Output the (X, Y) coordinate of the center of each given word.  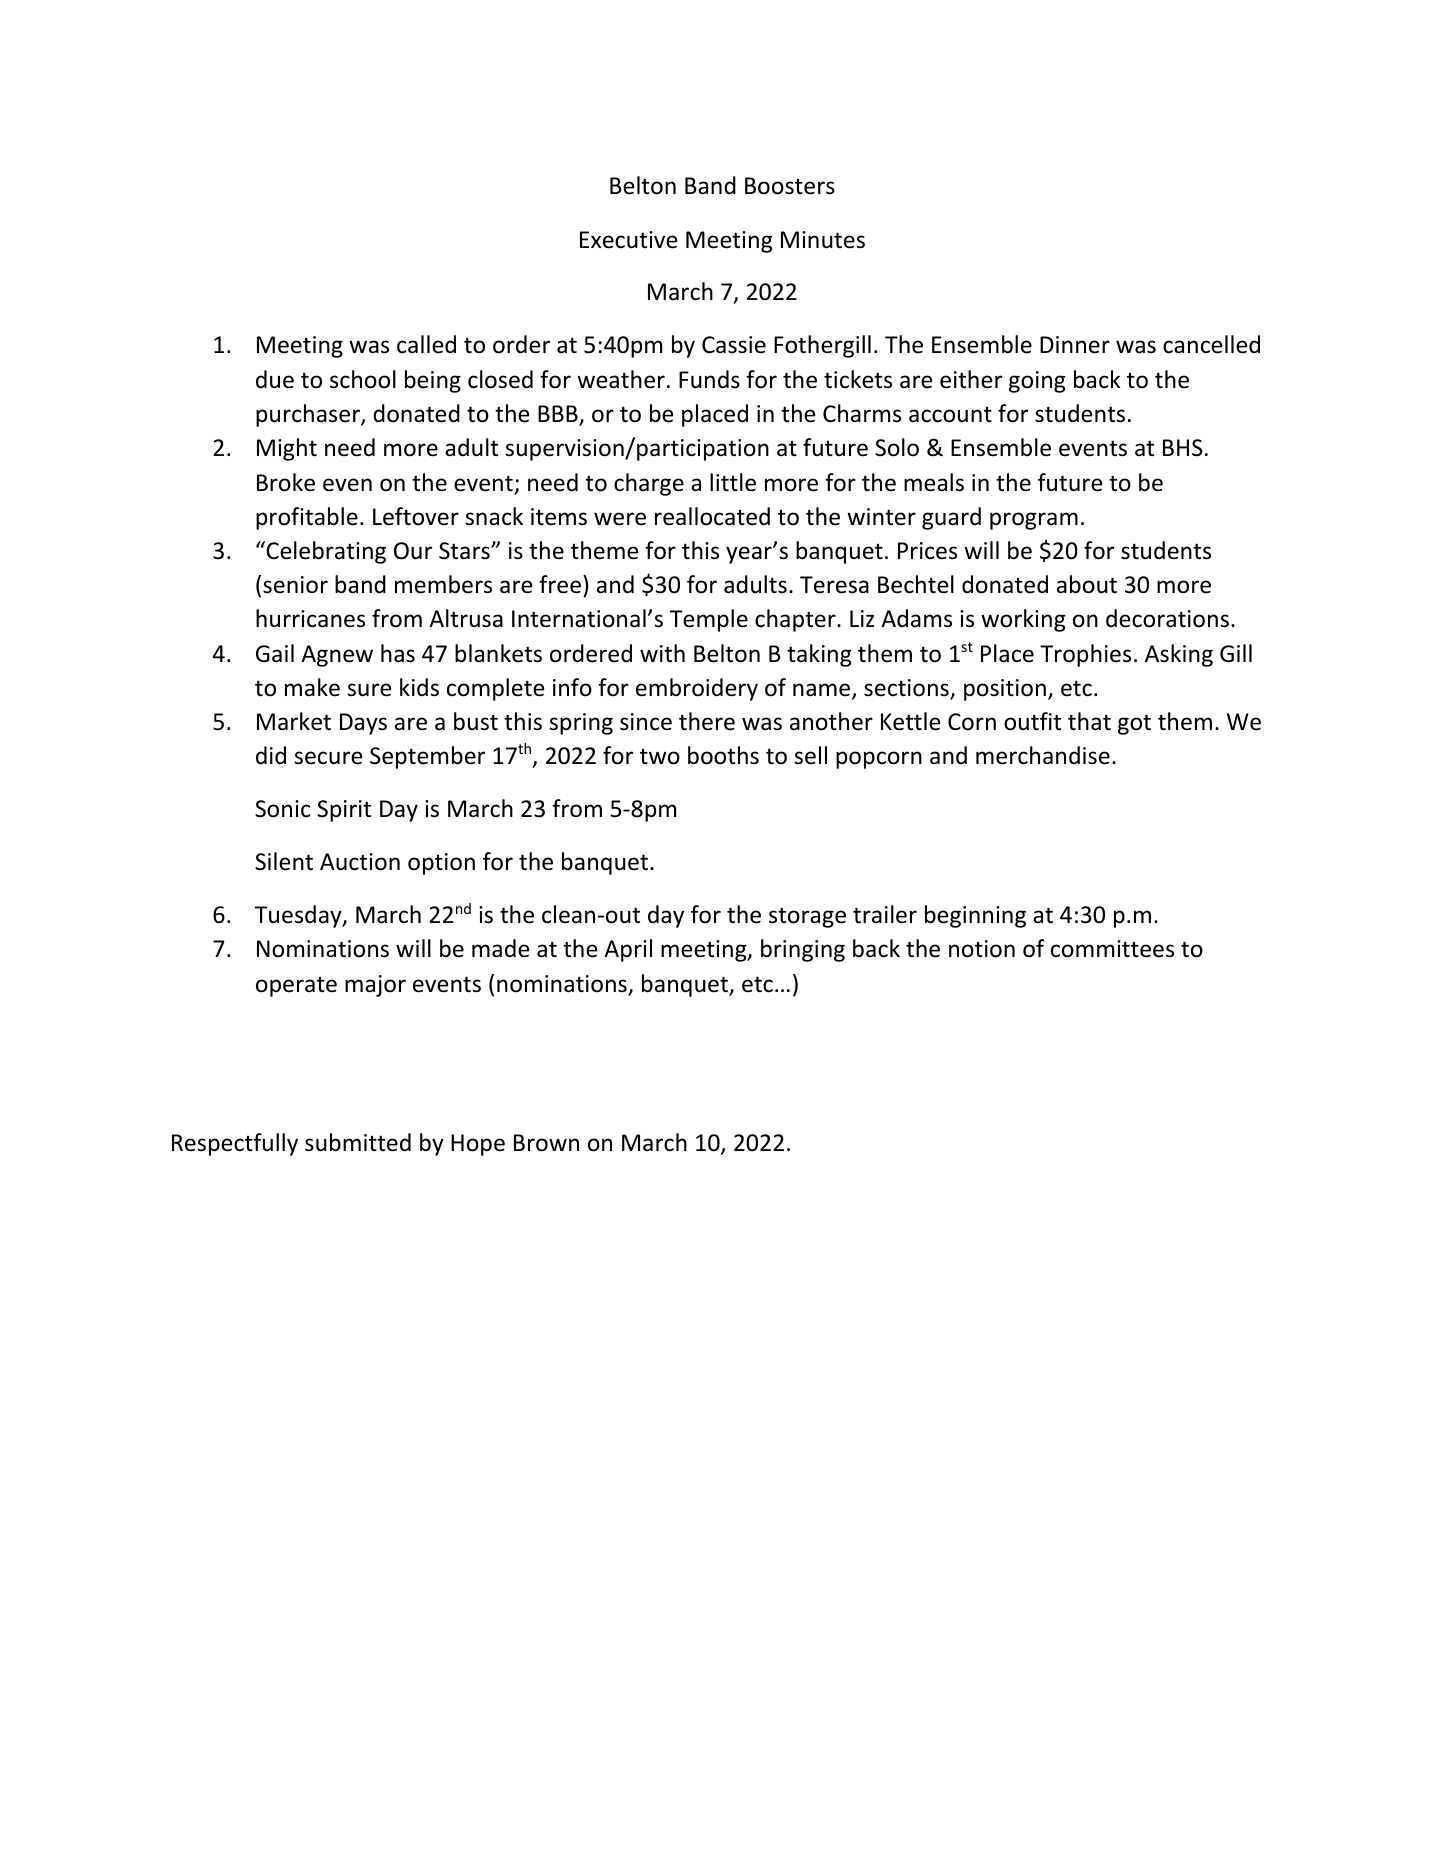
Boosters (790, 186)
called (426, 344)
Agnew (337, 656)
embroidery (697, 689)
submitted (358, 1142)
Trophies (1085, 655)
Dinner (1075, 345)
